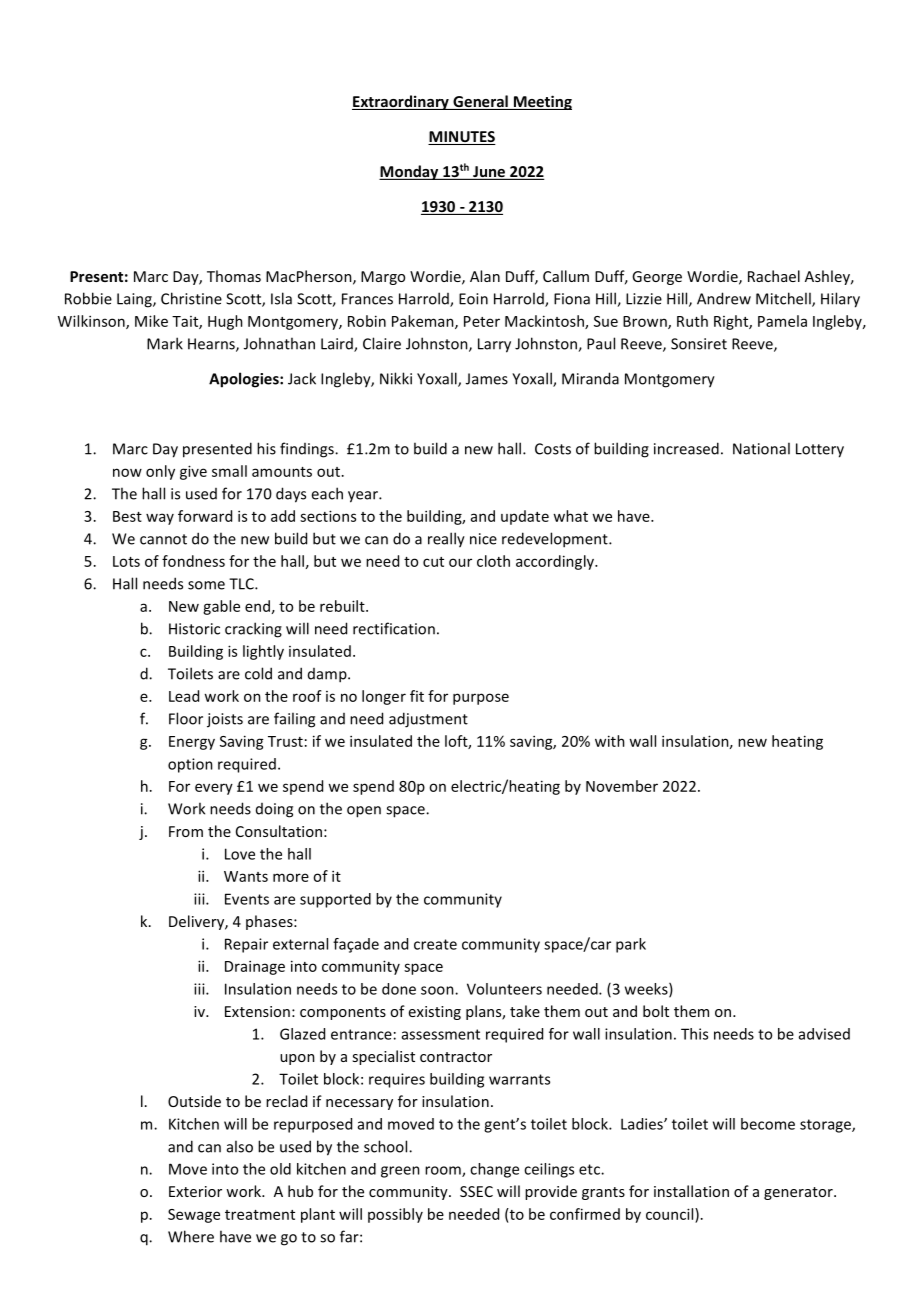 This document has height=1308, width=924. Describe the element at coordinates (774, 276) in the document. I see `Rachael` at that location.
